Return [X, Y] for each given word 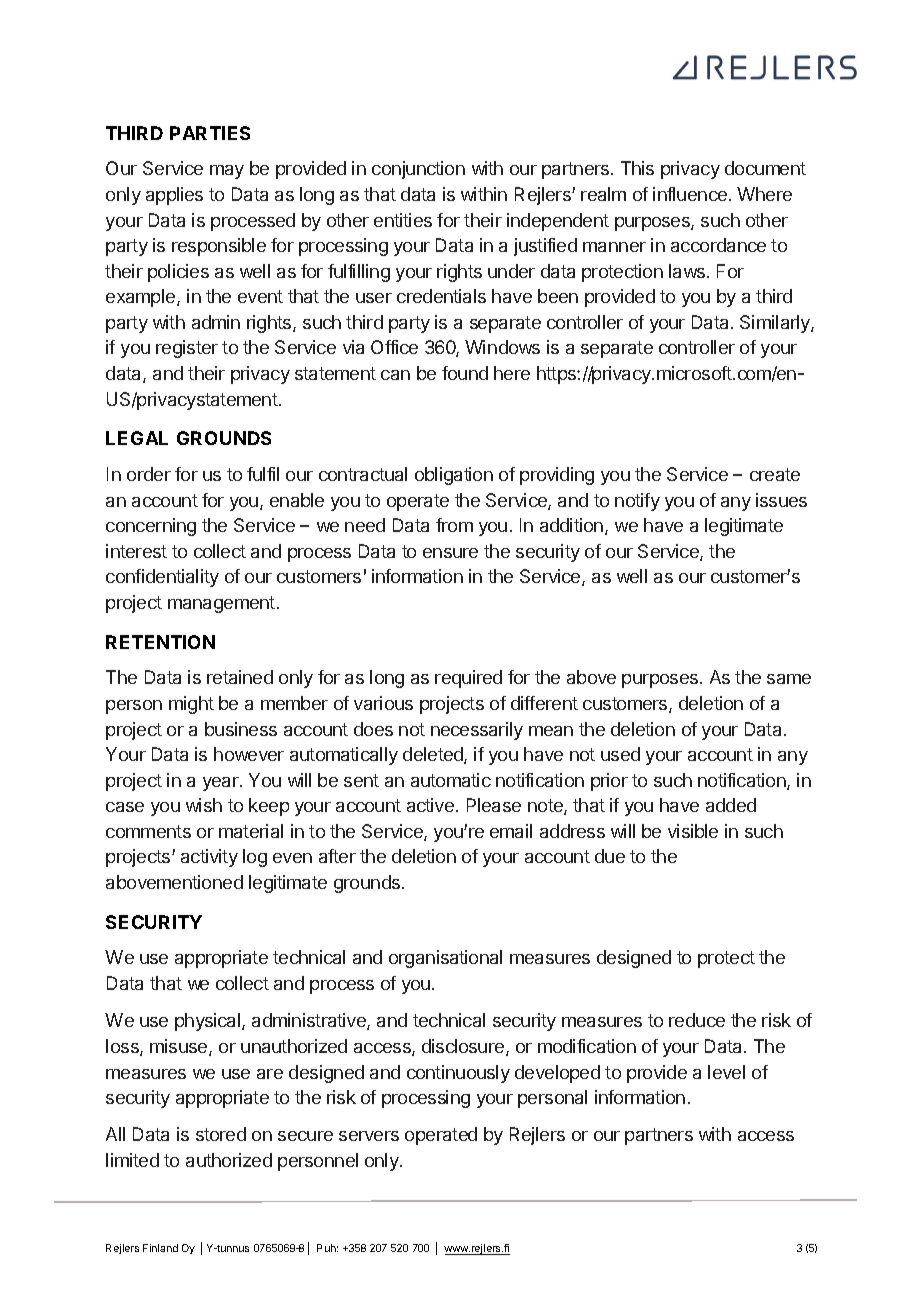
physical [209, 1022]
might [191, 705]
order [149, 474]
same [789, 679]
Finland [160, 1248]
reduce [697, 1020]
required [468, 679]
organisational [445, 959]
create [775, 474]
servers [369, 1136]
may [227, 172]
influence [690, 194]
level [726, 1072]
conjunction [418, 170]
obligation [454, 476]
